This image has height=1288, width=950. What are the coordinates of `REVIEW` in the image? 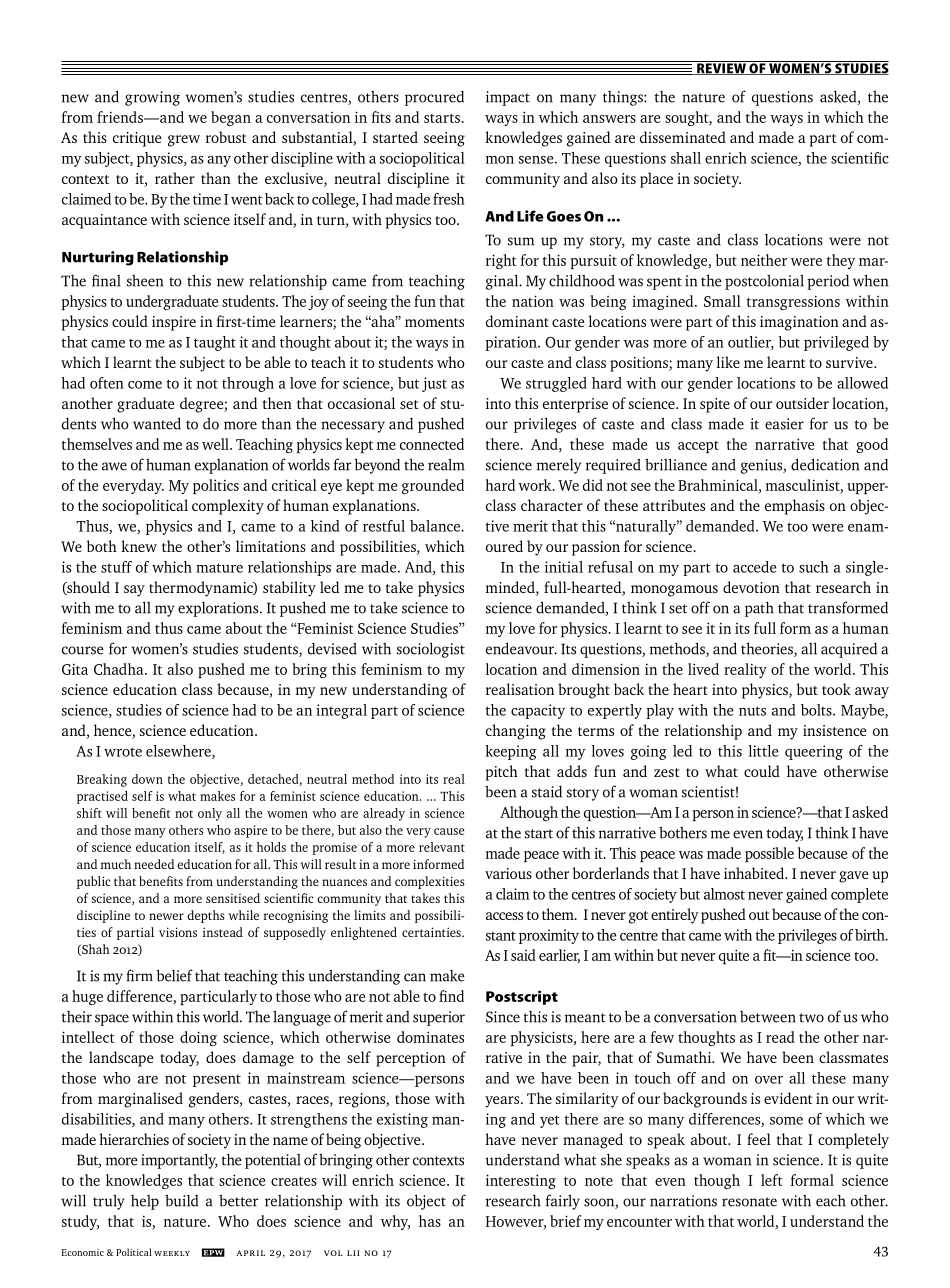 It's located at (721, 68).
